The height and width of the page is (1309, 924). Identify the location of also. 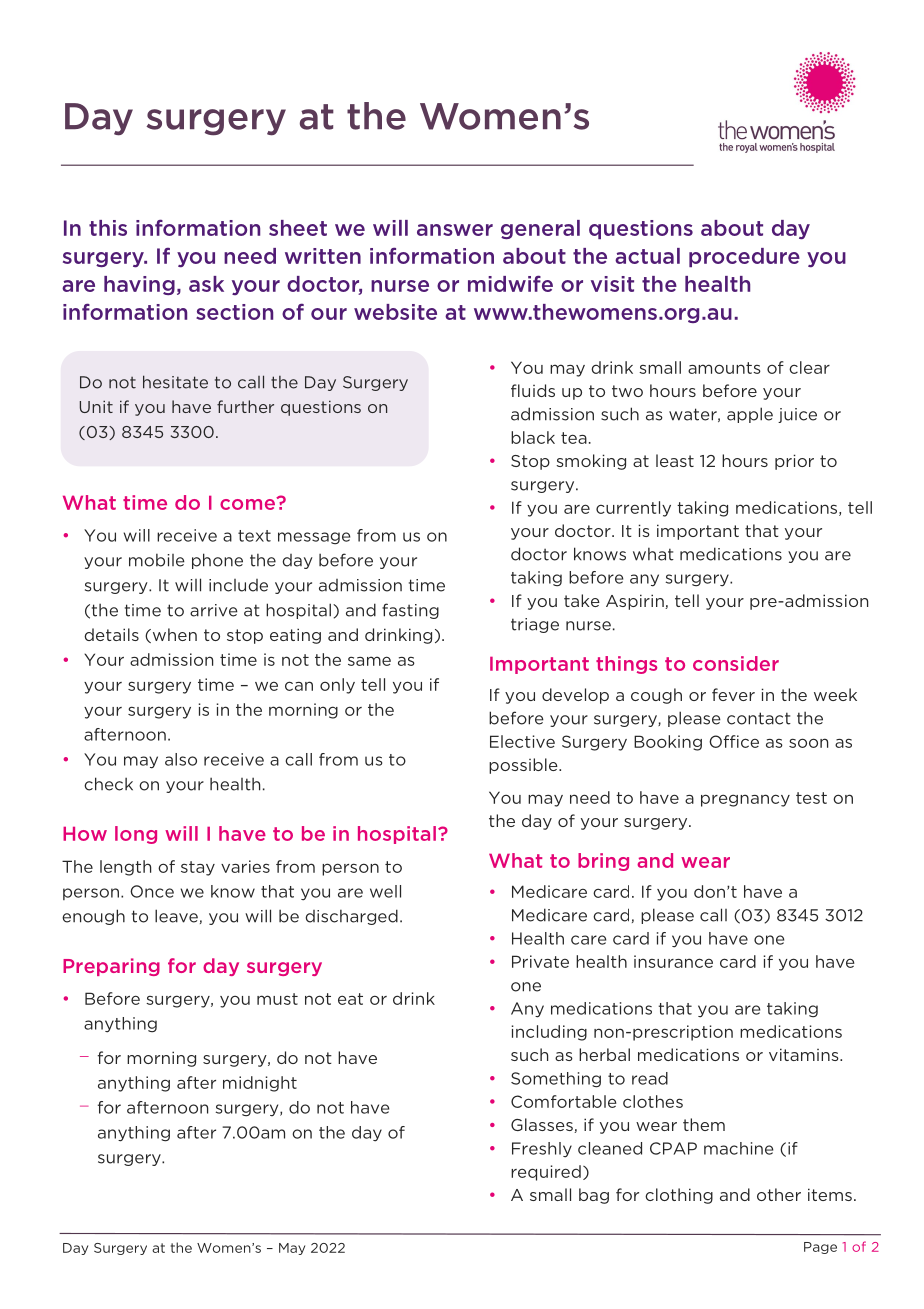
(181, 759).
